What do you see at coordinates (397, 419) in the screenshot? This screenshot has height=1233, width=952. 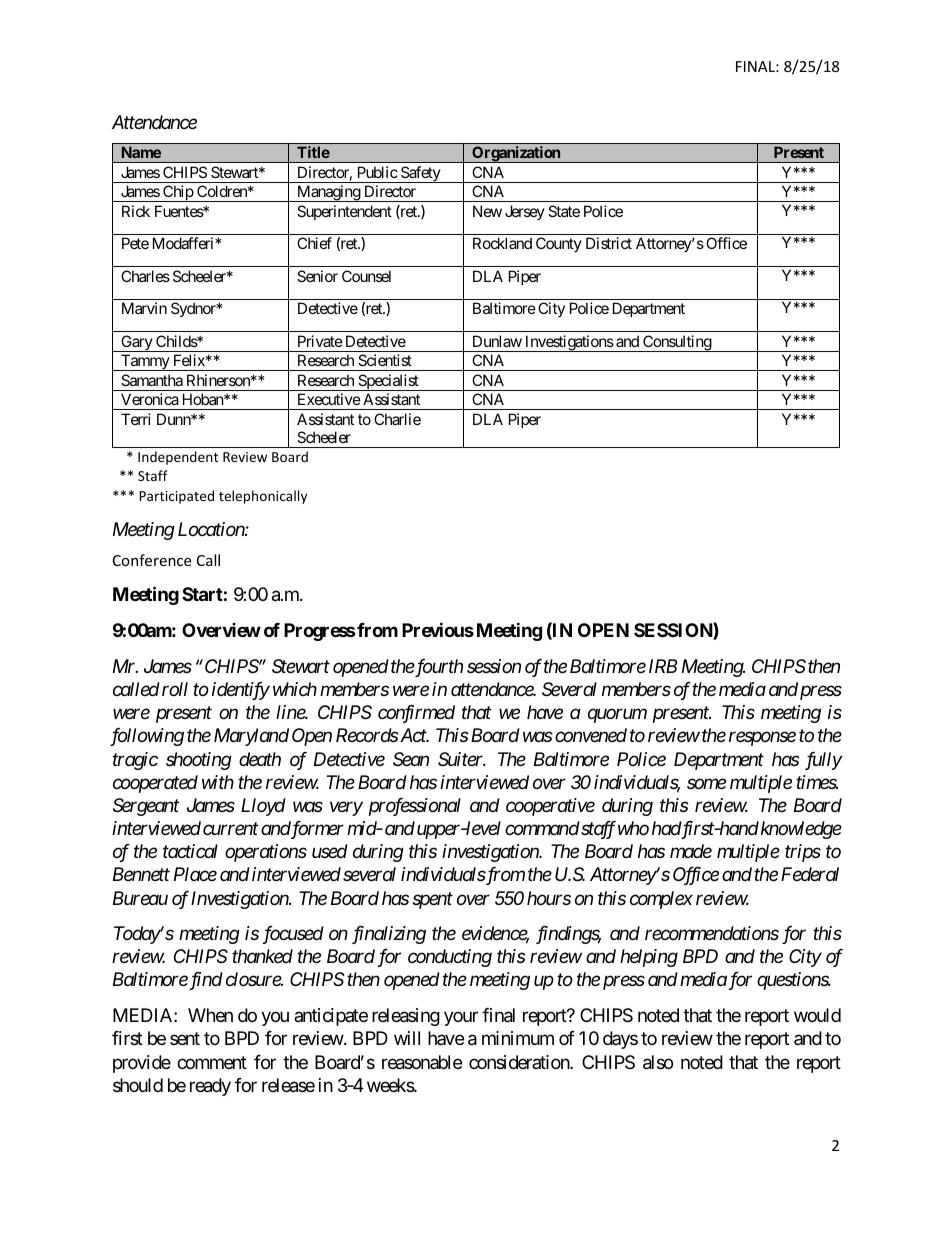 I see `Charlie` at bounding box center [397, 419].
